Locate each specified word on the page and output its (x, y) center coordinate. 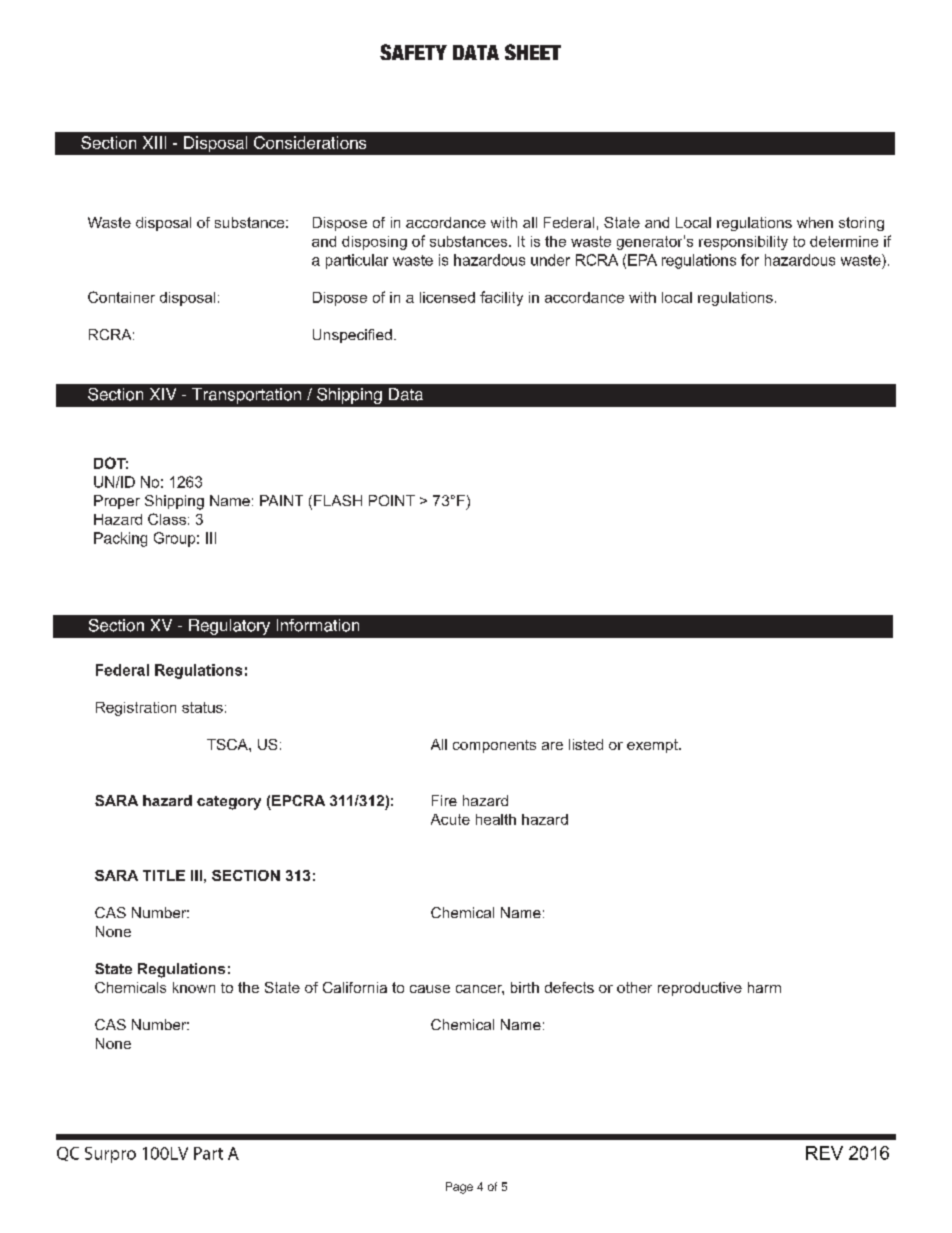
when (815, 222)
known (194, 987)
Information (318, 625)
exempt (653, 746)
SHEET (533, 52)
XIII (154, 142)
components (494, 746)
